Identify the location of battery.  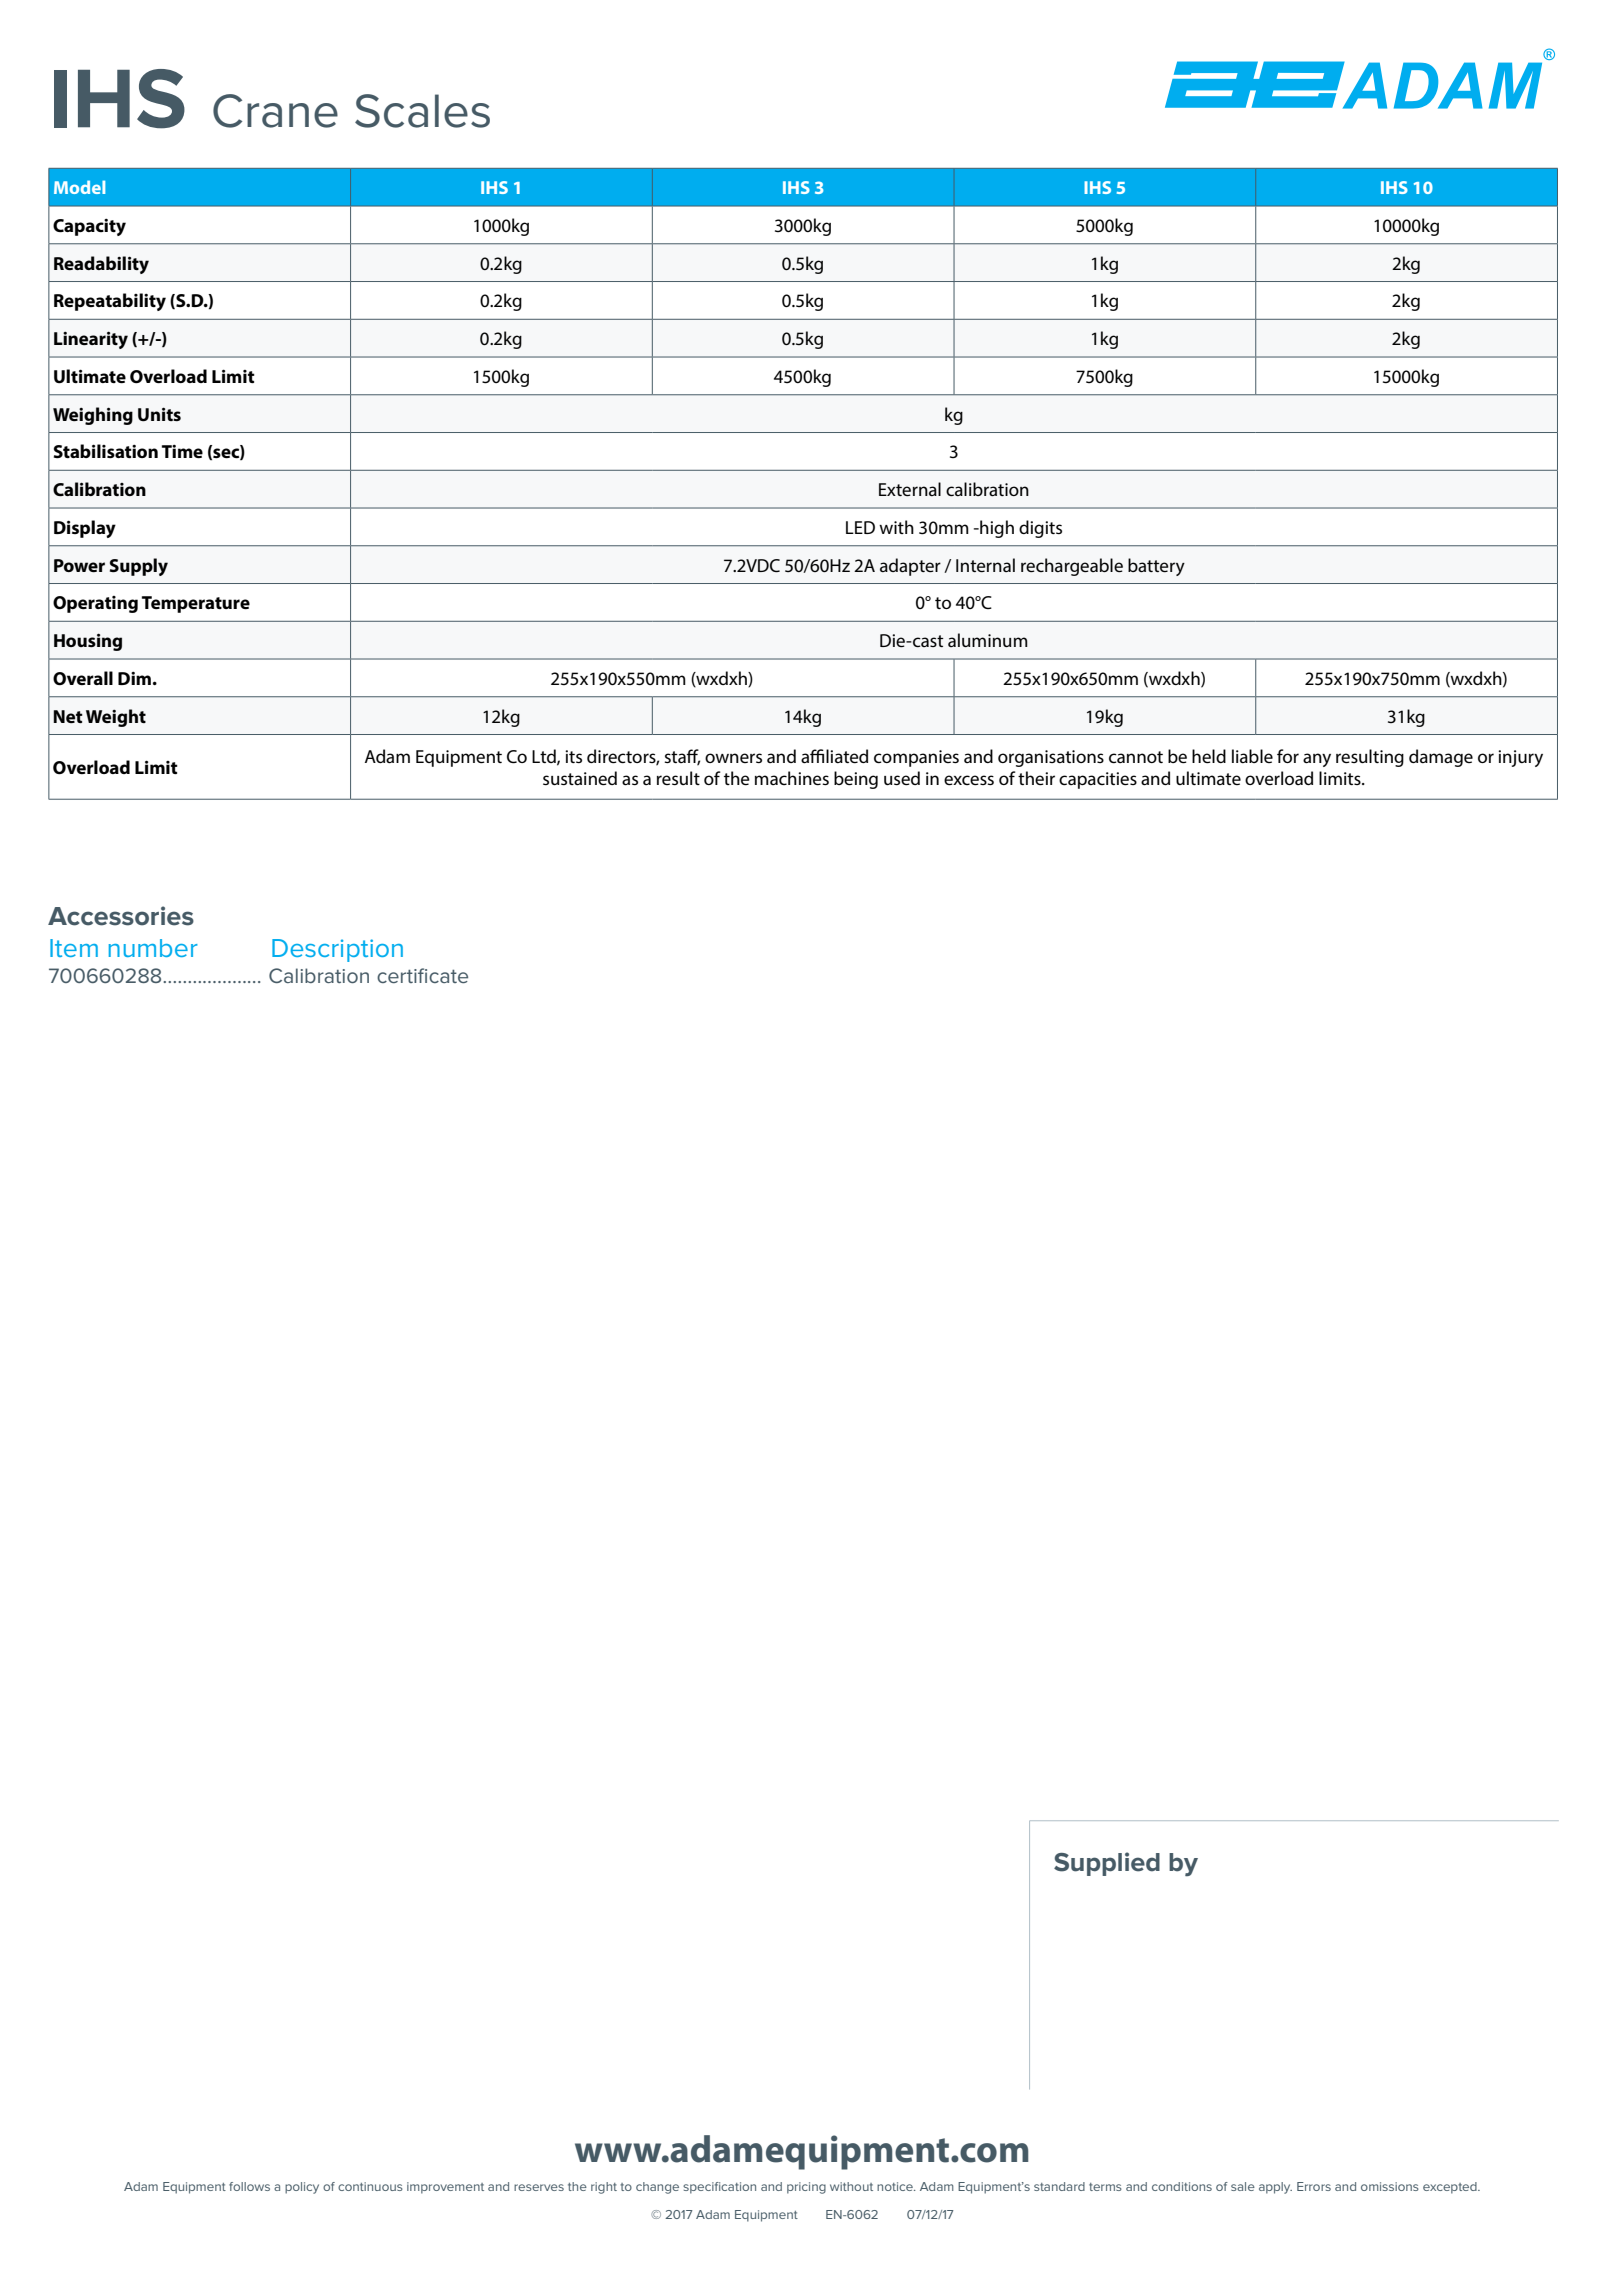
(1156, 567).
